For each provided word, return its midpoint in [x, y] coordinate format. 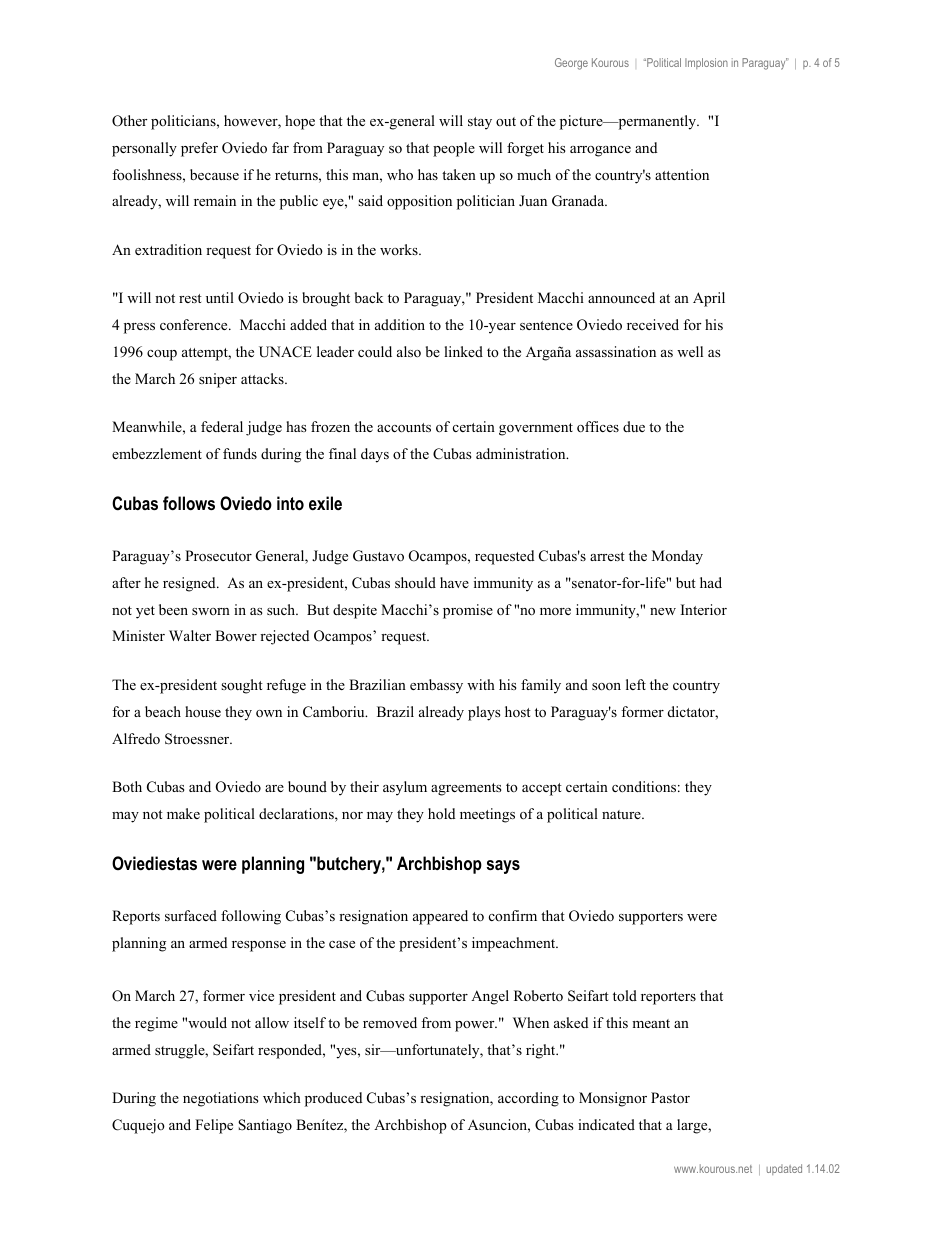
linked [463, 351]
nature [622, 814]
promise [468, 611]
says [503, 867]
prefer [199, 149]
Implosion [706, 63]
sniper [218, 380]
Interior [704, 609]
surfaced [191, 915]
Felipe [214, 1126]
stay [480, 123]
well [690, 351]
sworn [211, 611]
